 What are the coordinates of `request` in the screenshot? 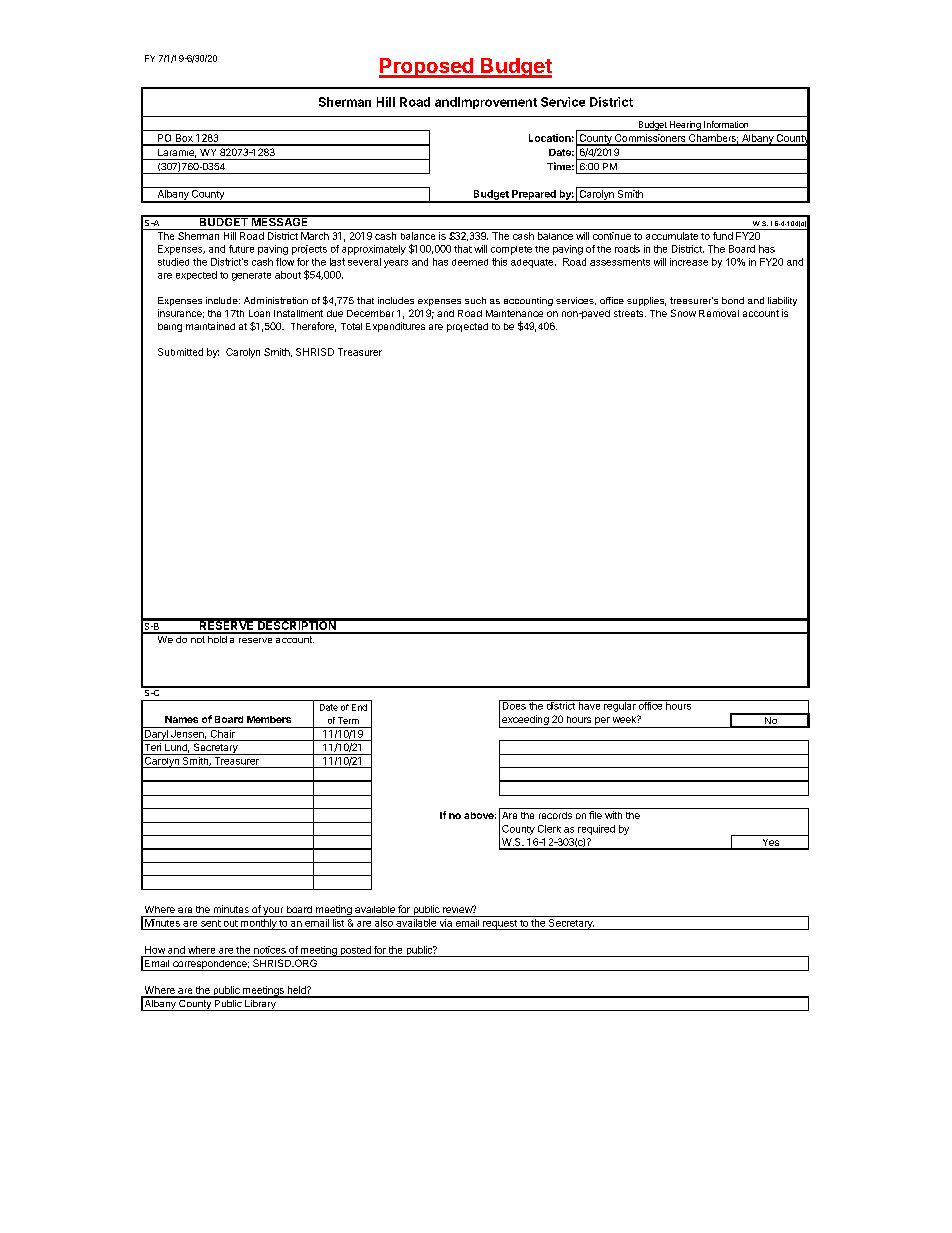 It's located at (500, 925).
